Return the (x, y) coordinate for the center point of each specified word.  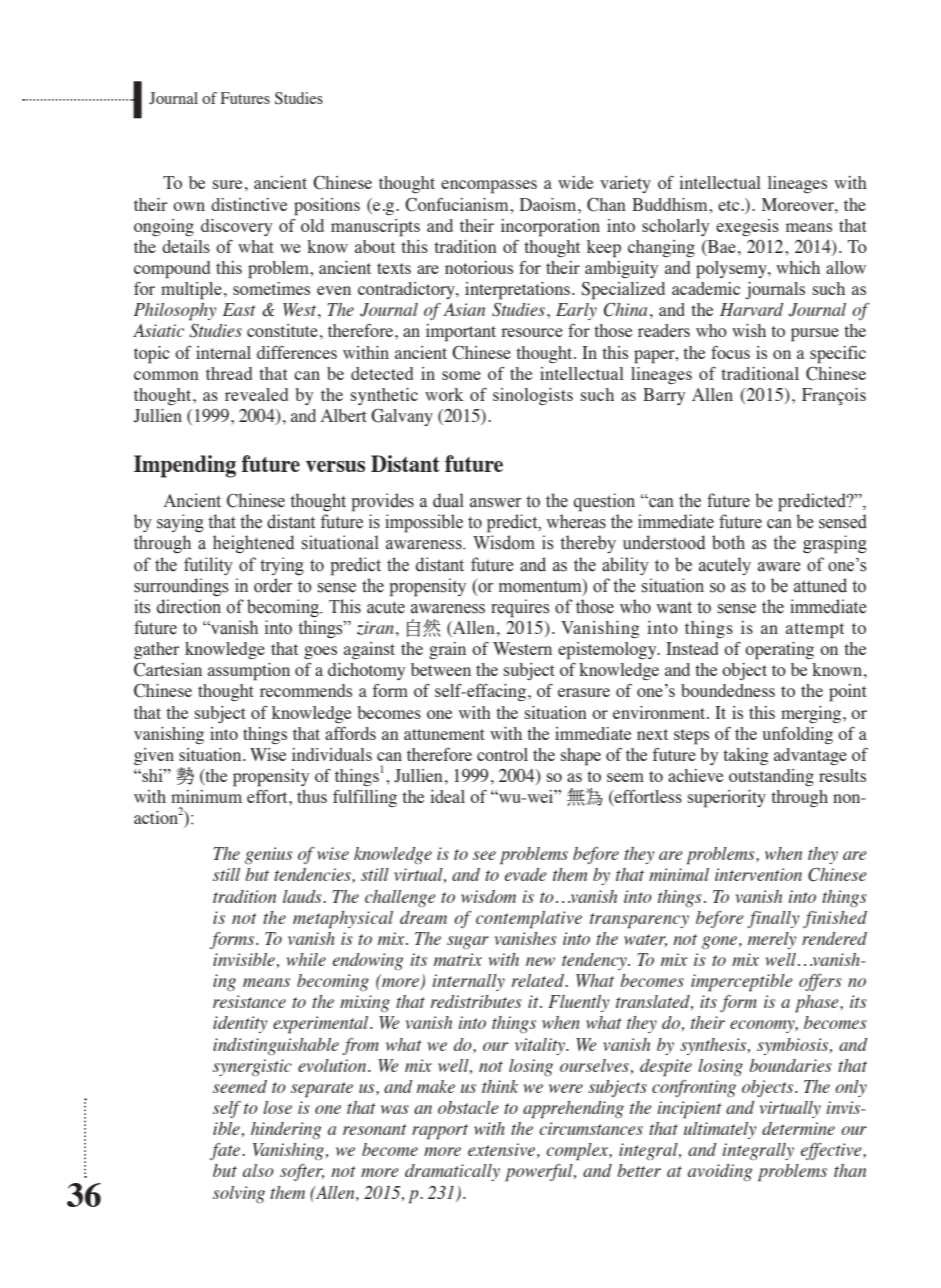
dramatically (452, 1172)
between (441, 669)
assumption (249, 672)
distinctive (249, 204)
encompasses (489, 187)
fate (226, 1151)
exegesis (747, 227)
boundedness (728, 690)
